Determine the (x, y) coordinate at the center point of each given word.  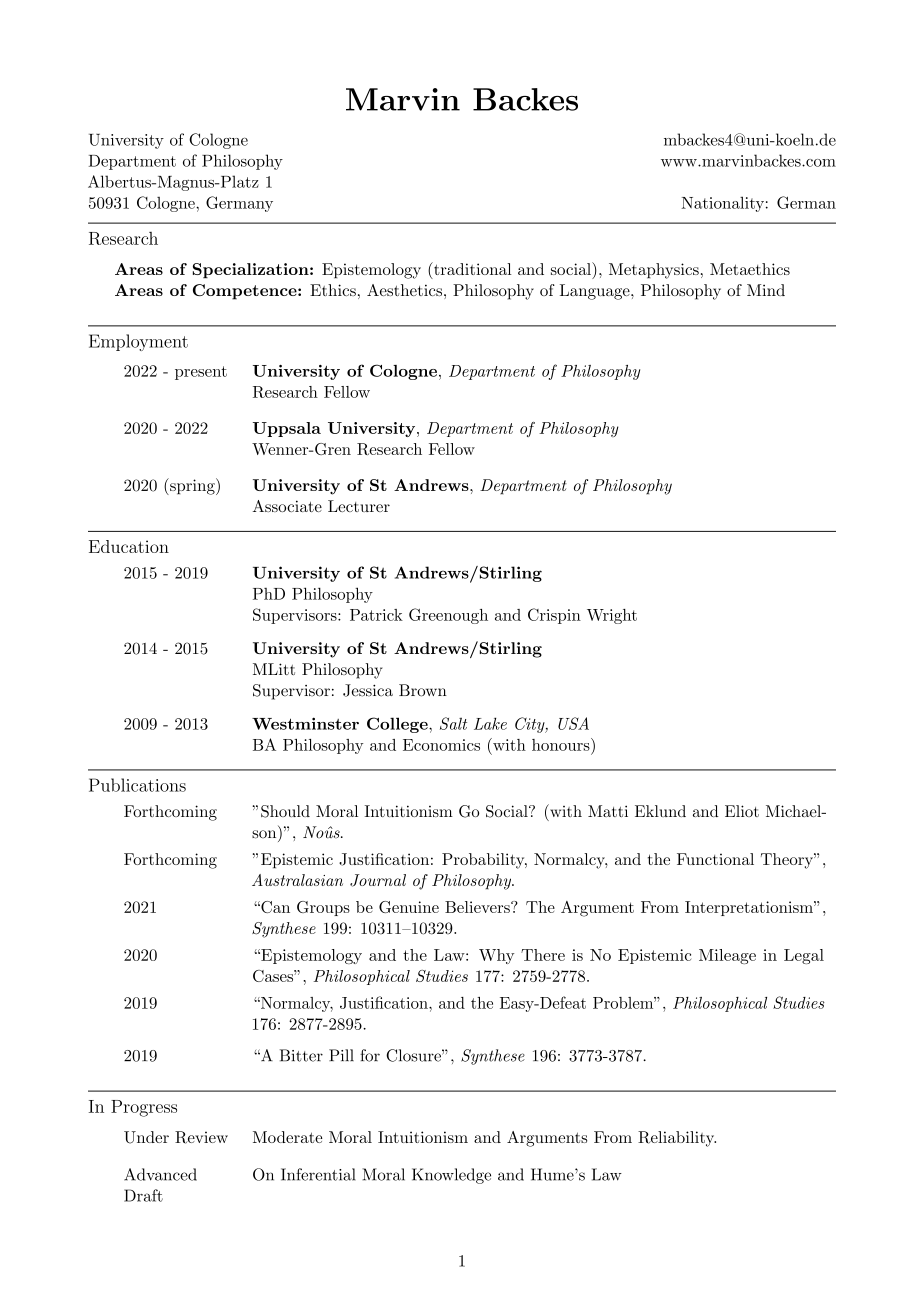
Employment (138, 342)
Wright (612, 616)
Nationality (723, 204)
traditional (471, 270)
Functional (715, 859)
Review (201, 1137)
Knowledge (451, 1176)
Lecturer (359, 506)
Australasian (297, 880)
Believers (478, 907)
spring (192, 486)
